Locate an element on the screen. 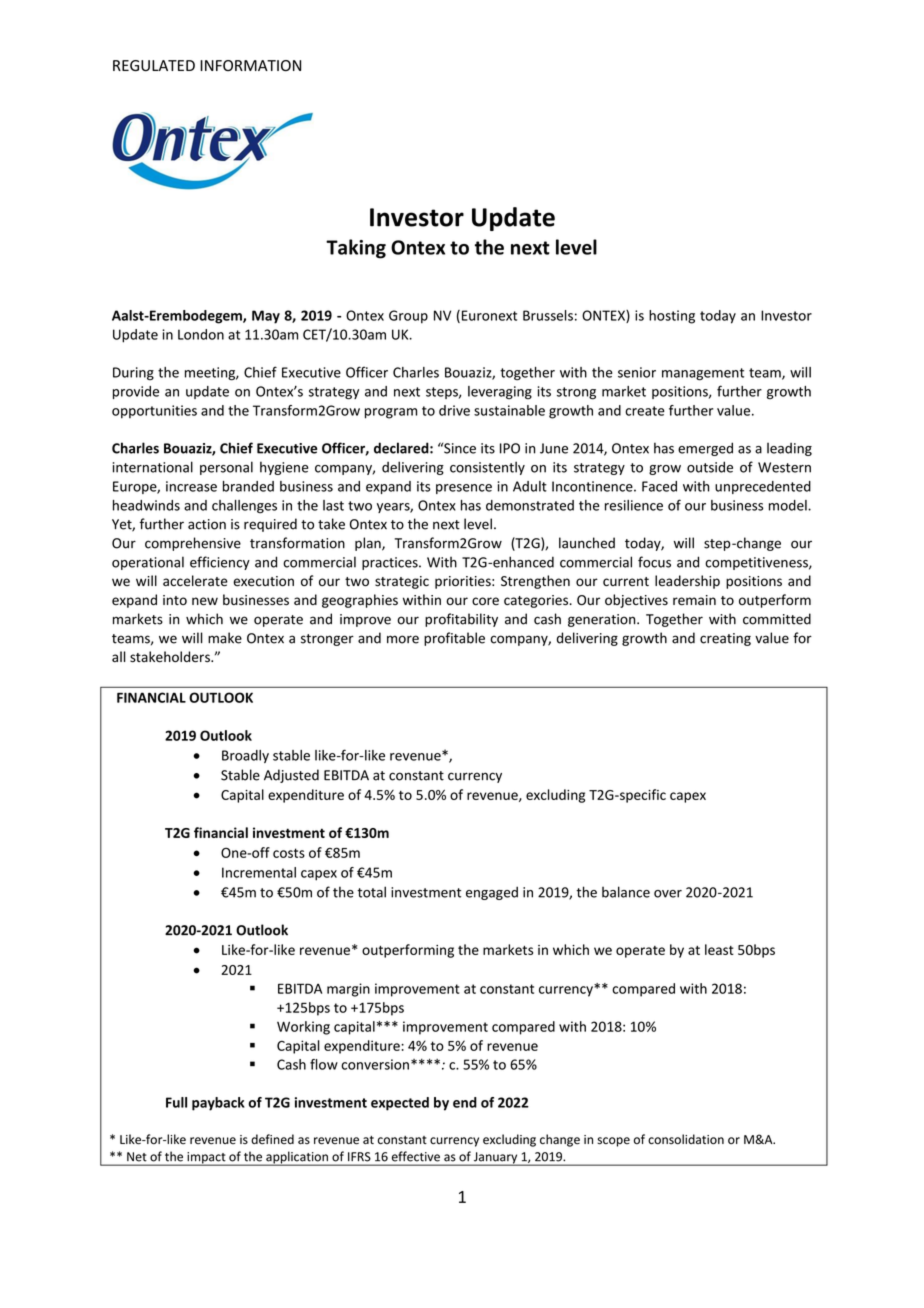 Image resolution: width=924 pixels, height=1308 pixels. over is located at coordinates (668, 894).
